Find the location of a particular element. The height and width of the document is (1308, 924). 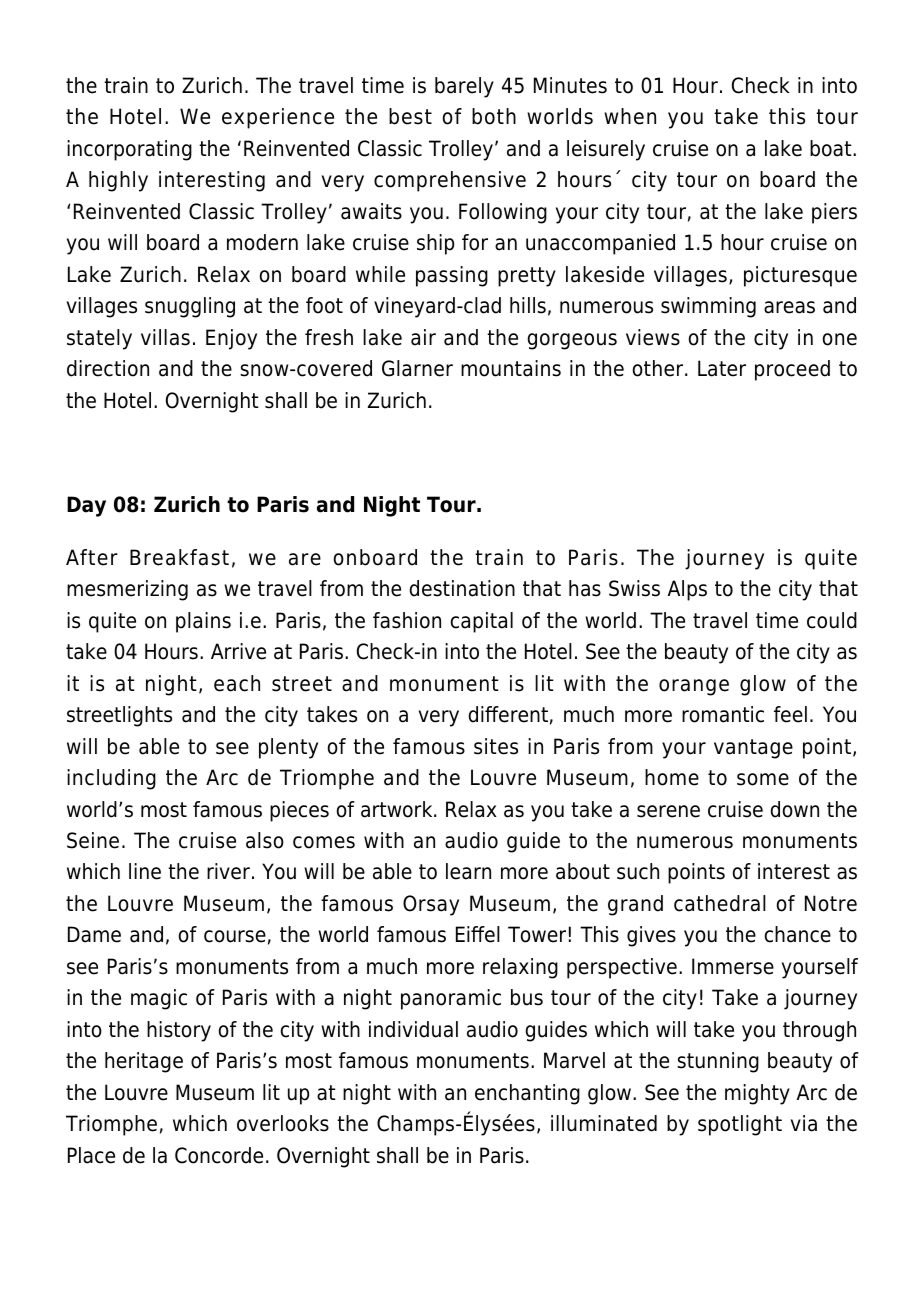

both is located at coordinates (494, 116).
